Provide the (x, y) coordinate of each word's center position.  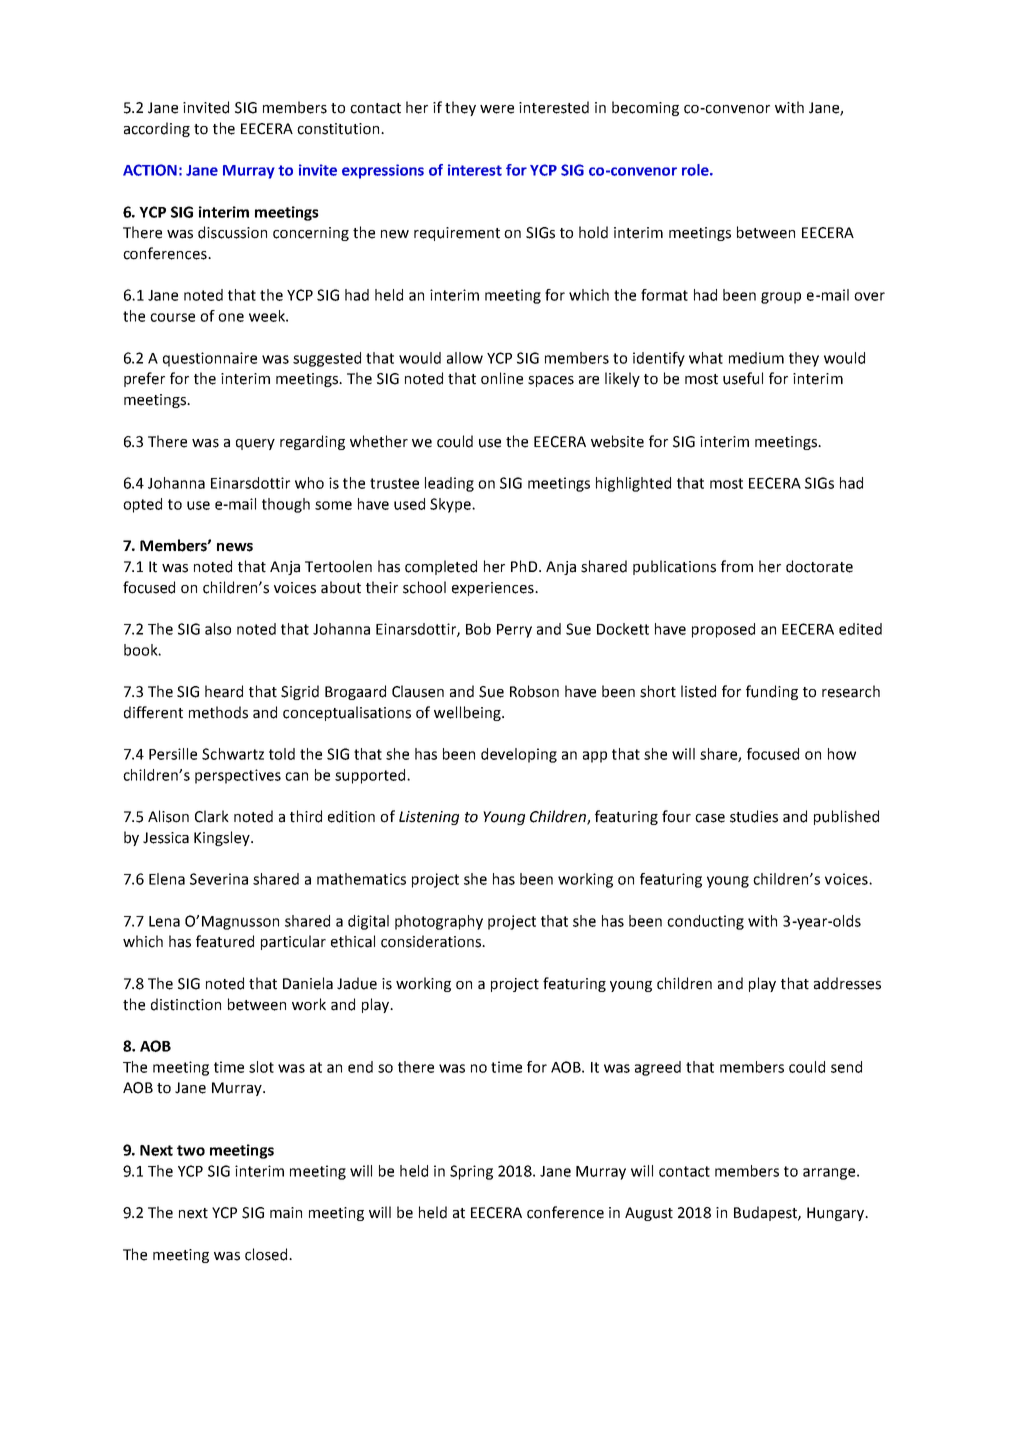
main (286, 1213)
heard (224, 691)
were (497, 109)
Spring (471, 1172)
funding (772, 692)
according (157, 129)
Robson (534, 691)
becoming (645, 108)
